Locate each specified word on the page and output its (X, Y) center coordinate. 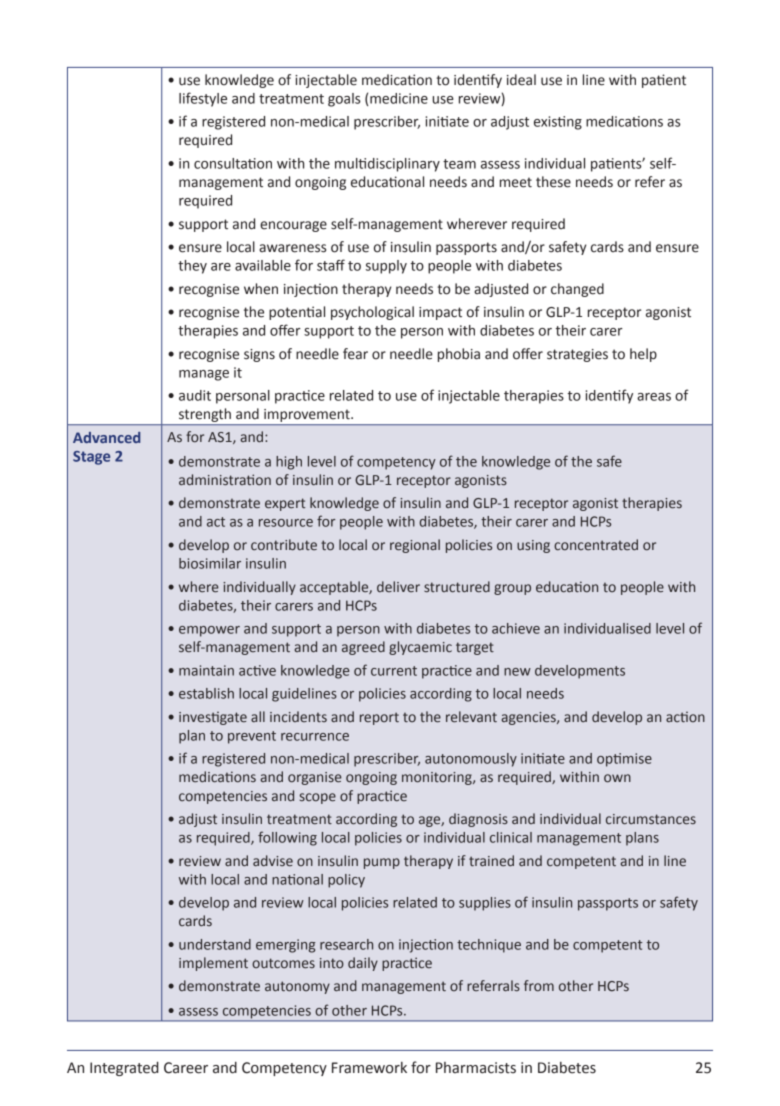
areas (654, 397)
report (379, 718)
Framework (369, 1068)
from (539, 985)
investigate (213, 718)
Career (186, 1068)
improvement (308, 415)
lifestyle (203, 99)
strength (205, 415)
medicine (399, 98)
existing (558, 123)
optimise (624, 760)
